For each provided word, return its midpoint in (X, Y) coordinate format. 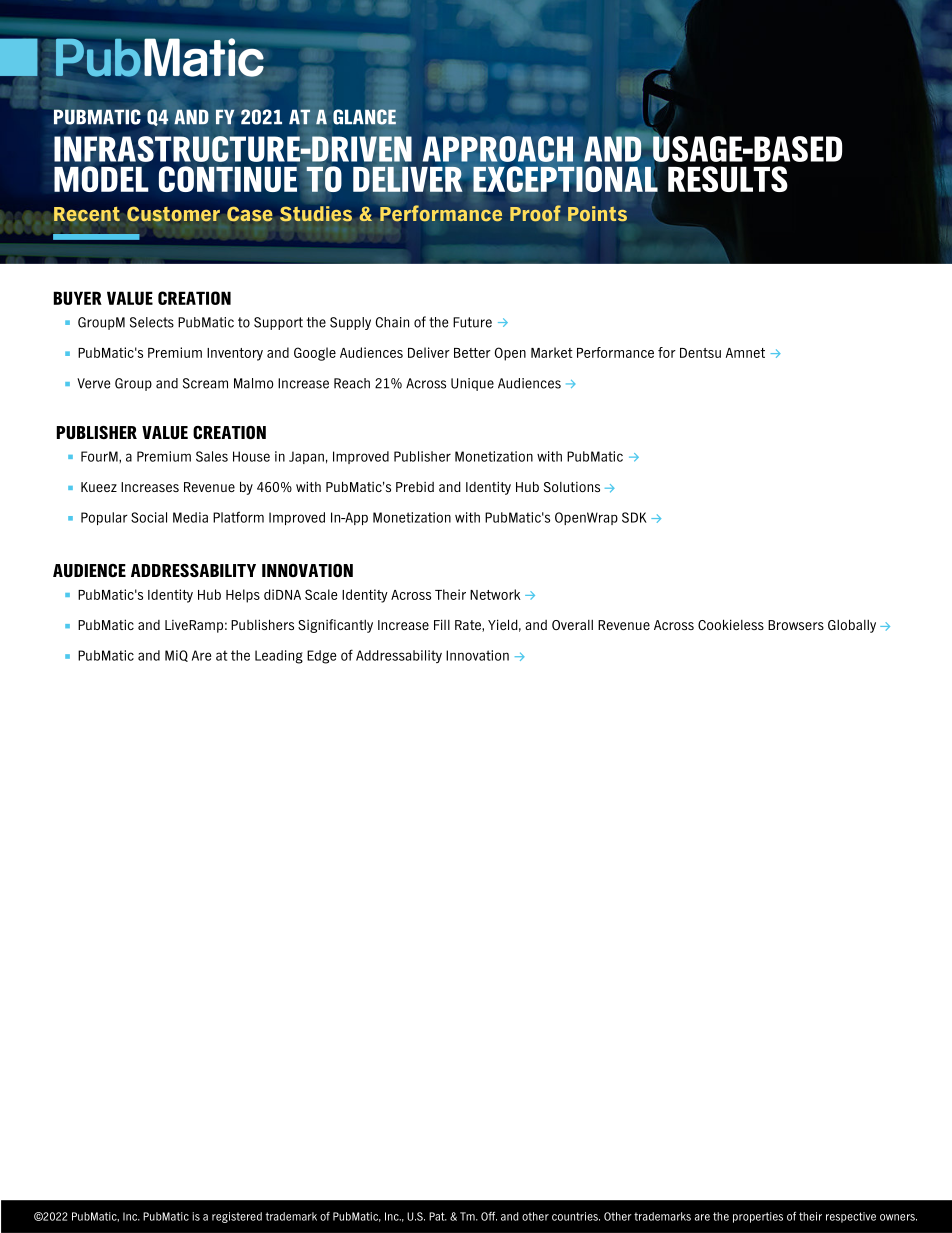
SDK (634, 517)
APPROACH (498, 149)
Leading (279, 657)
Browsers (796, 625)
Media (190, 517)
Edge (321, 657)
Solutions (572, 487)
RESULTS (728, 179)
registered (237, 1217)
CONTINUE (228, 179)
